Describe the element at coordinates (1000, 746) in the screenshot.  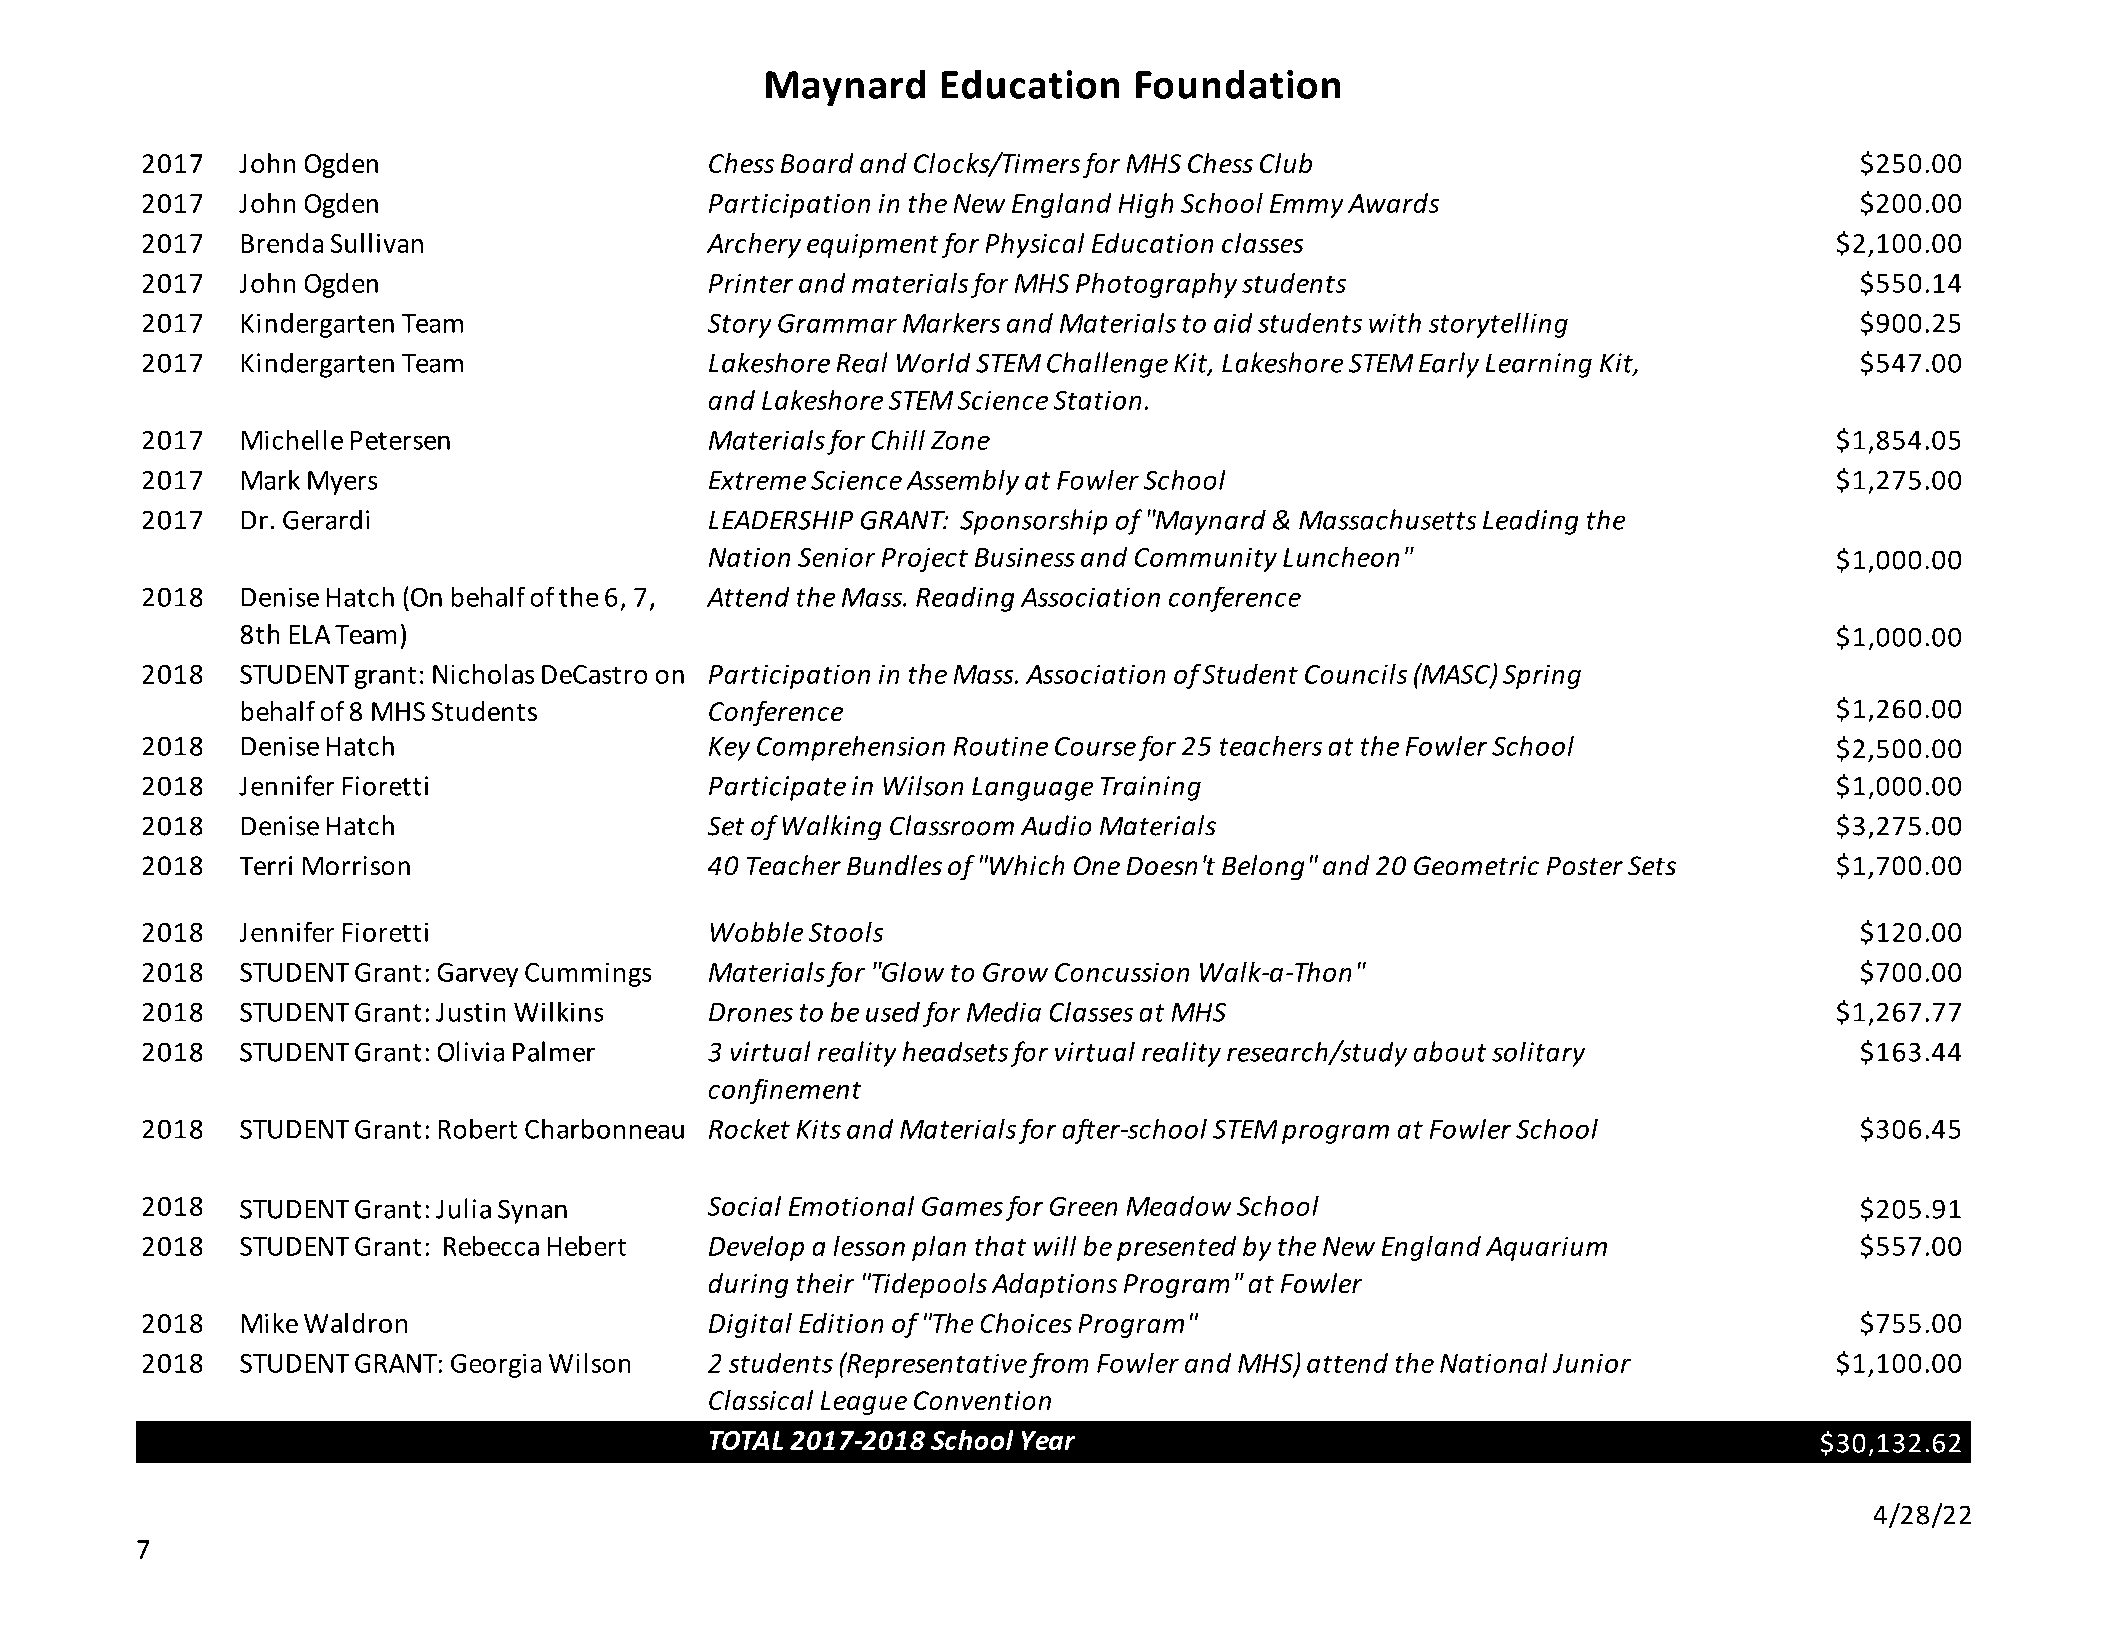
I see `Routine` at that location.
